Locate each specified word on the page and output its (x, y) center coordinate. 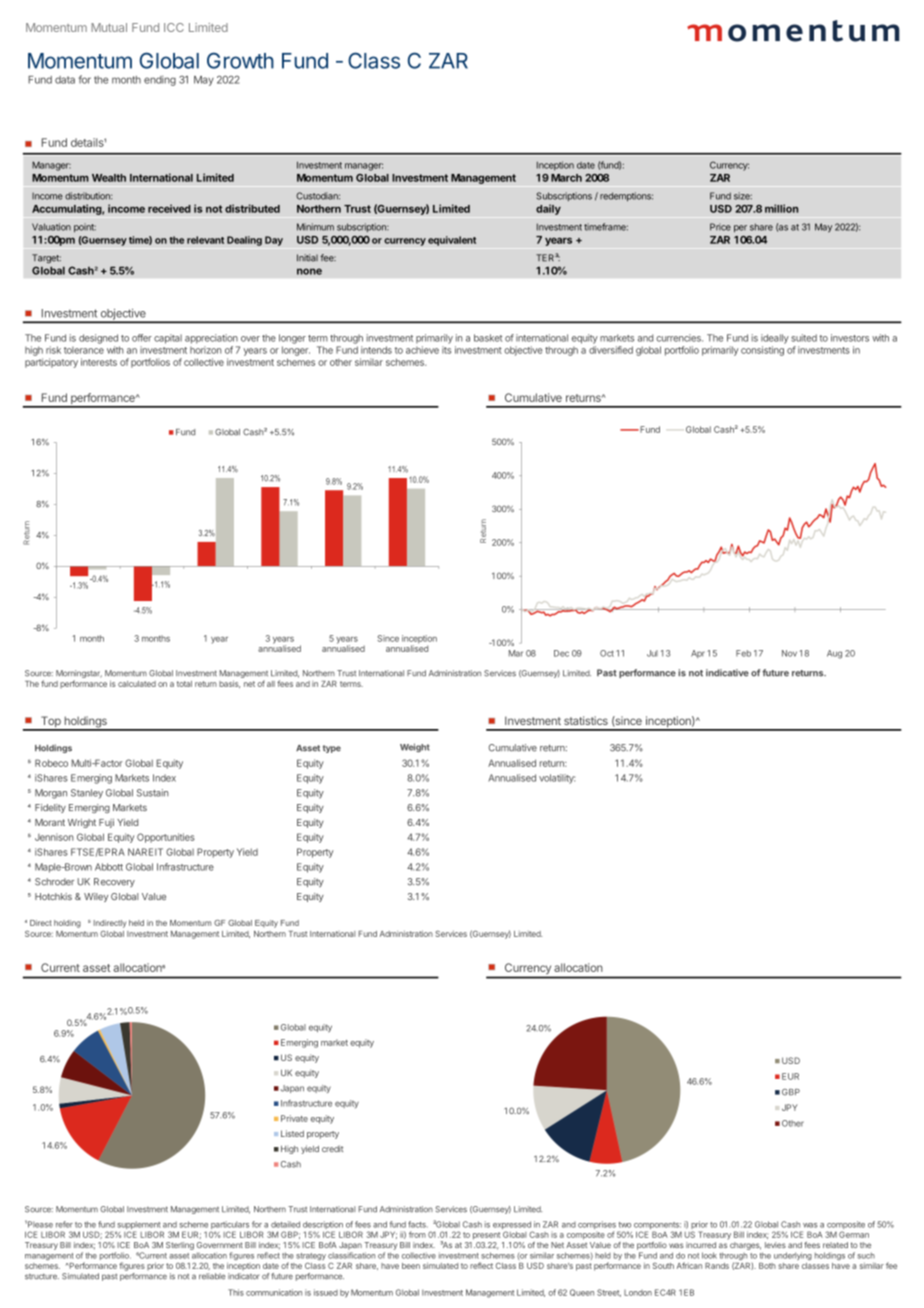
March (566, 178)
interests (99, 362)
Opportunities (166, 838)
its (446, 350)
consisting (762, 351)
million (781, 208)
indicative (727, 673)
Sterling (180, 1246)
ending (160, 80)
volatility (557, 779)
